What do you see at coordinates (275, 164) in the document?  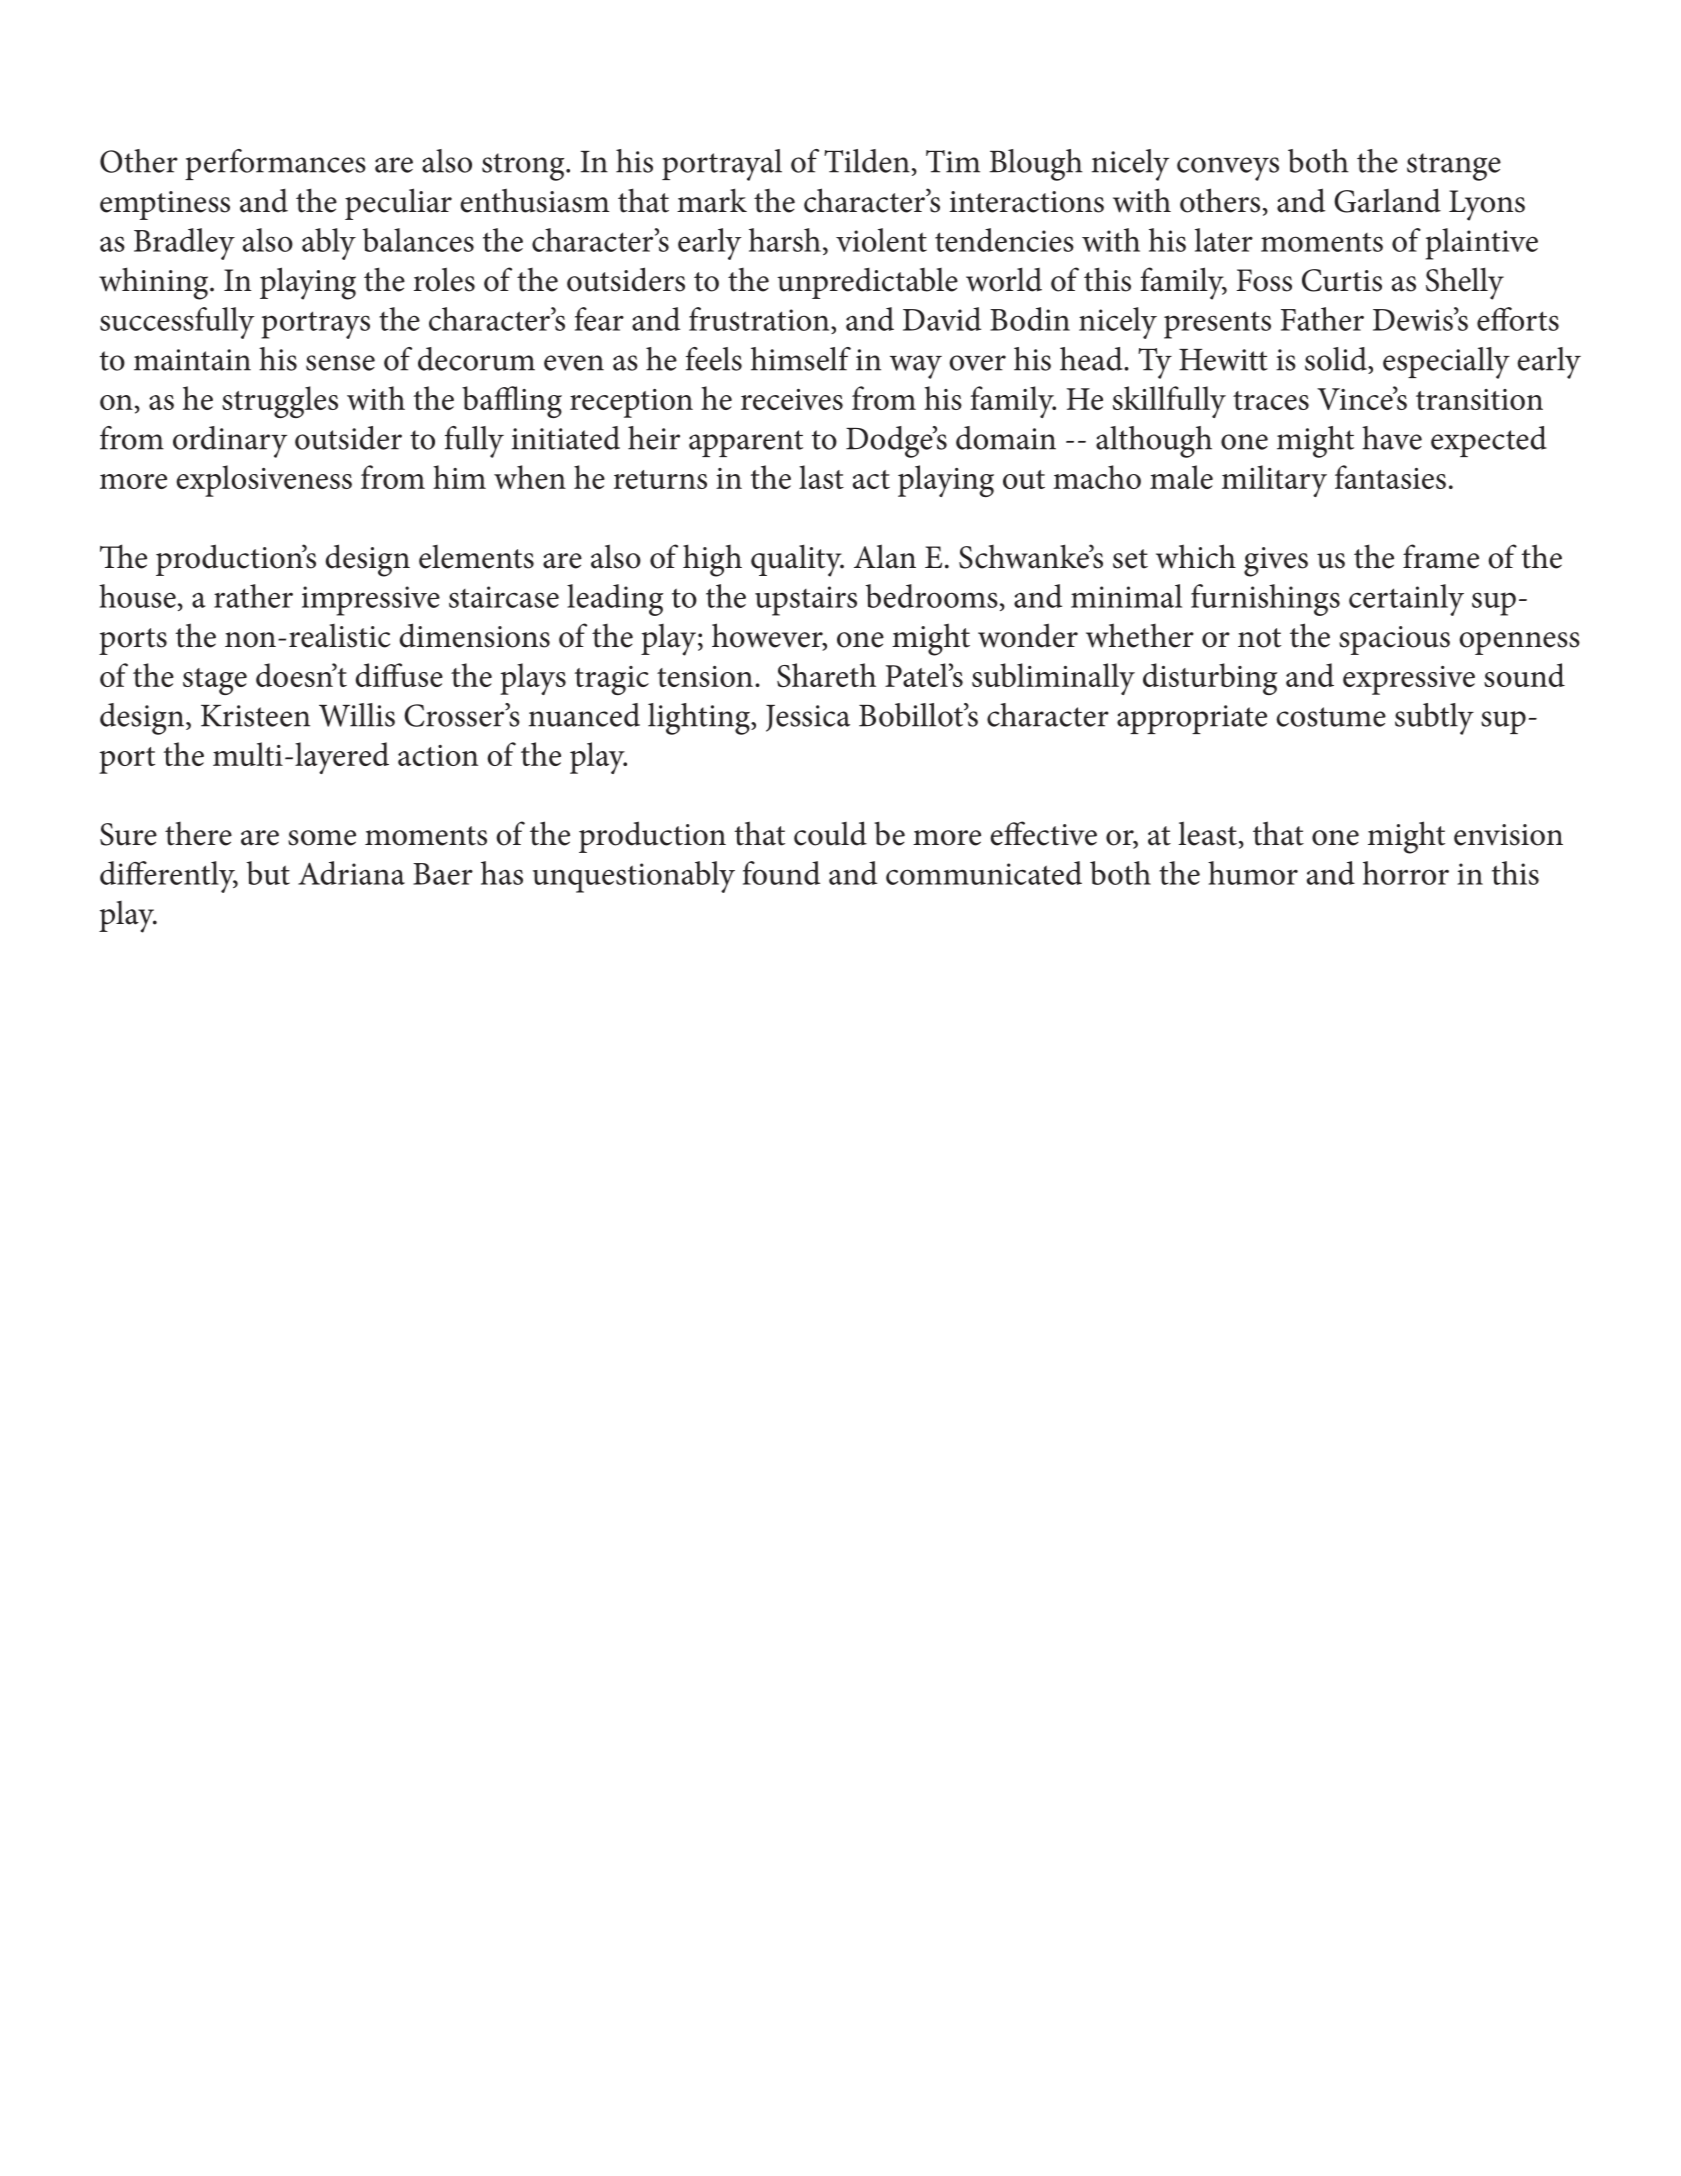 I see `performances` at bounding box center [275, 164].
